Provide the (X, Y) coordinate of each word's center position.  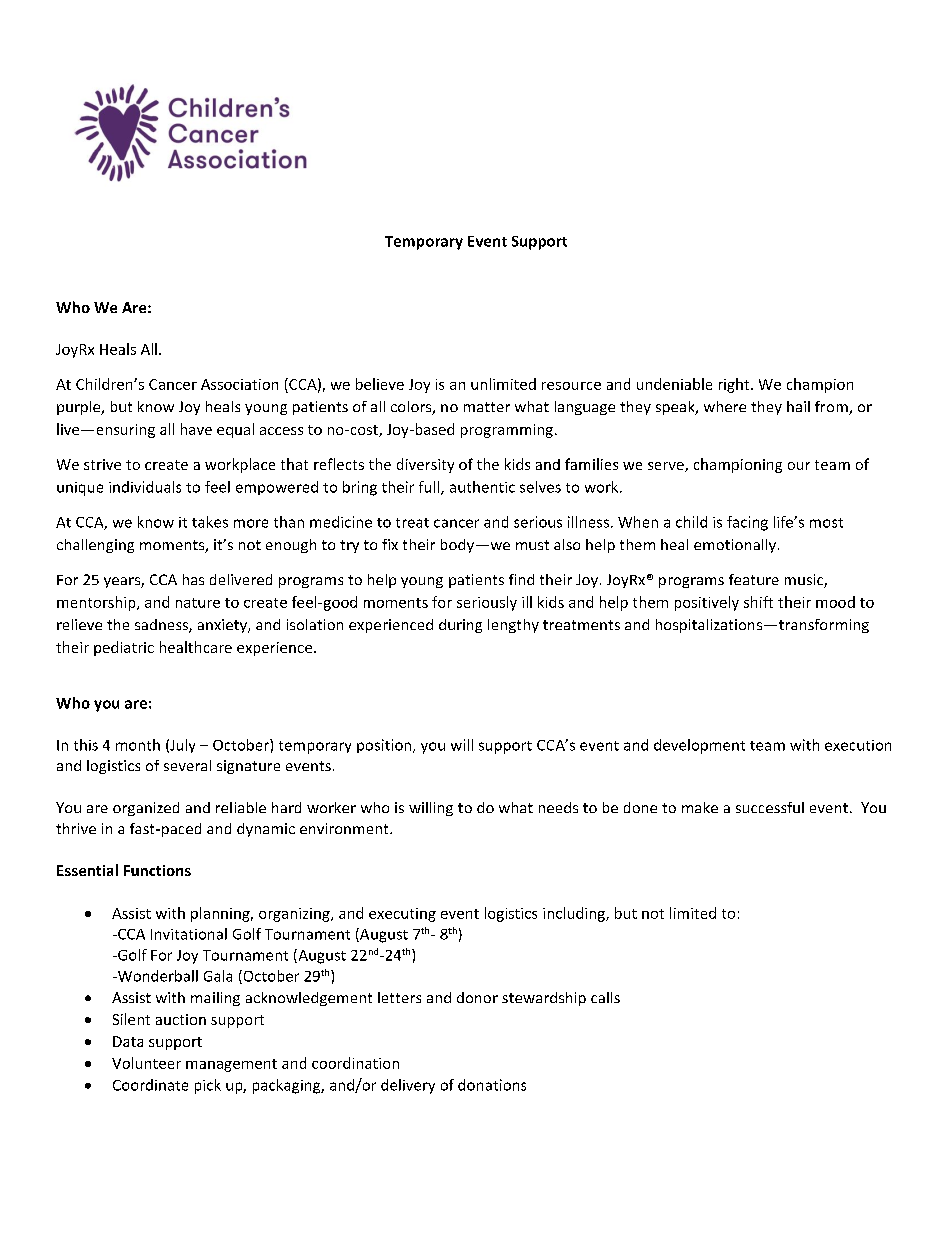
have (196, 429)
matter (487, 407)
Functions (157, 870)
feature (754, 579)
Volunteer (146, 1063)
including (575, 914)
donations (492, 1085)
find (521, 579)
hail (798, 406)
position (385, 746)
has (193, 579)
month (138, 745)
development (699, 746)
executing (402, 915)
